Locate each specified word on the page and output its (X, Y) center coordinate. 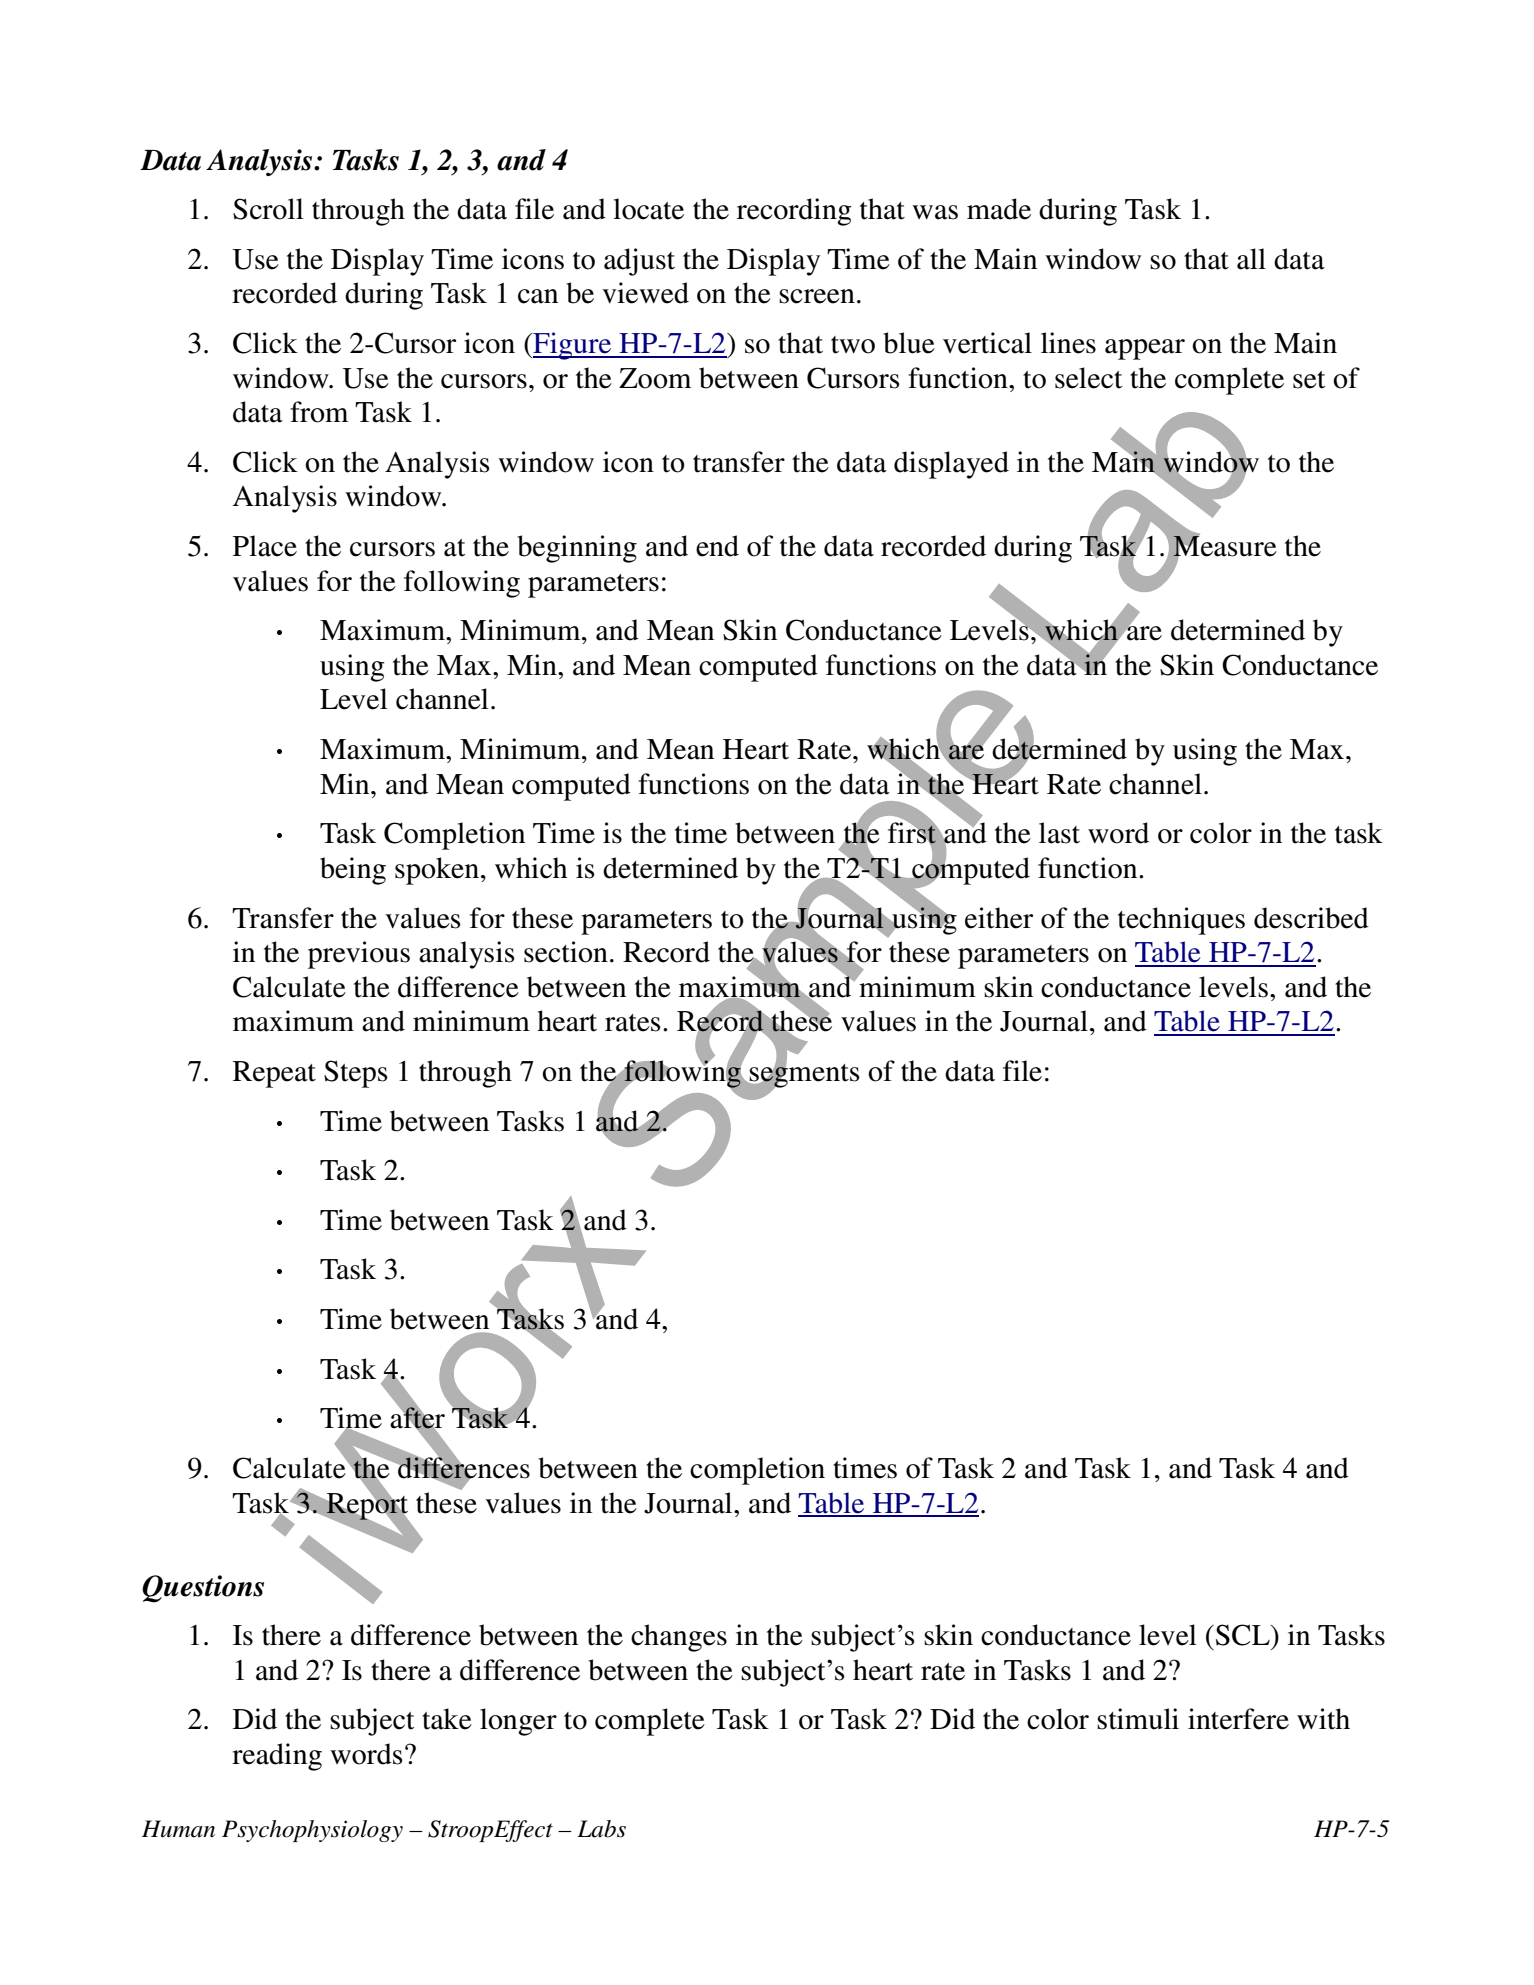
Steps (356, 1074)
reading (277, 1757)
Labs (601, 1829)
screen (817, 296)
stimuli (1138, 1719)
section (566, 952)
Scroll (268, 209)
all (1251, 259)
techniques (1181, 921)
